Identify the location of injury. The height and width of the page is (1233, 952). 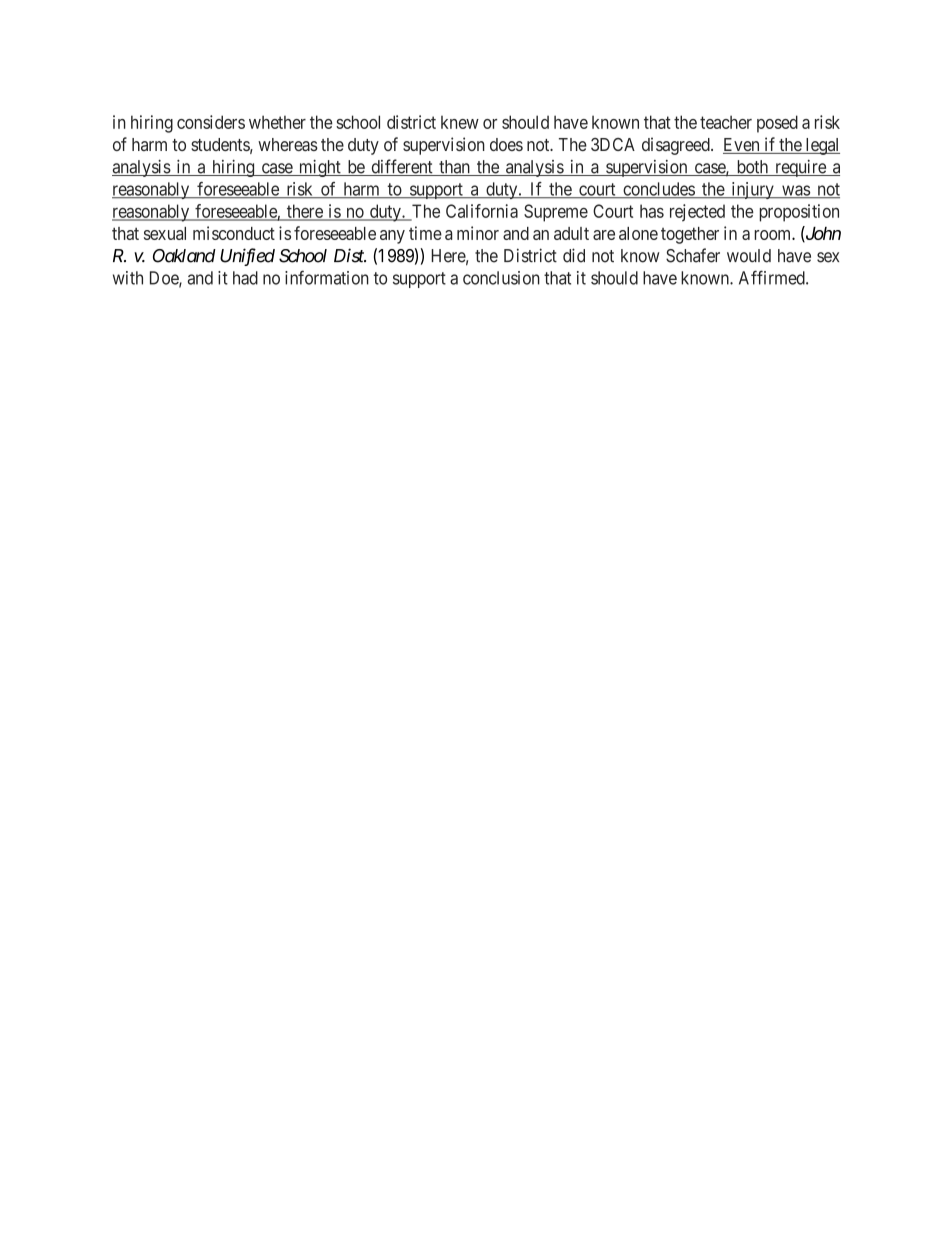
(752, 190).
